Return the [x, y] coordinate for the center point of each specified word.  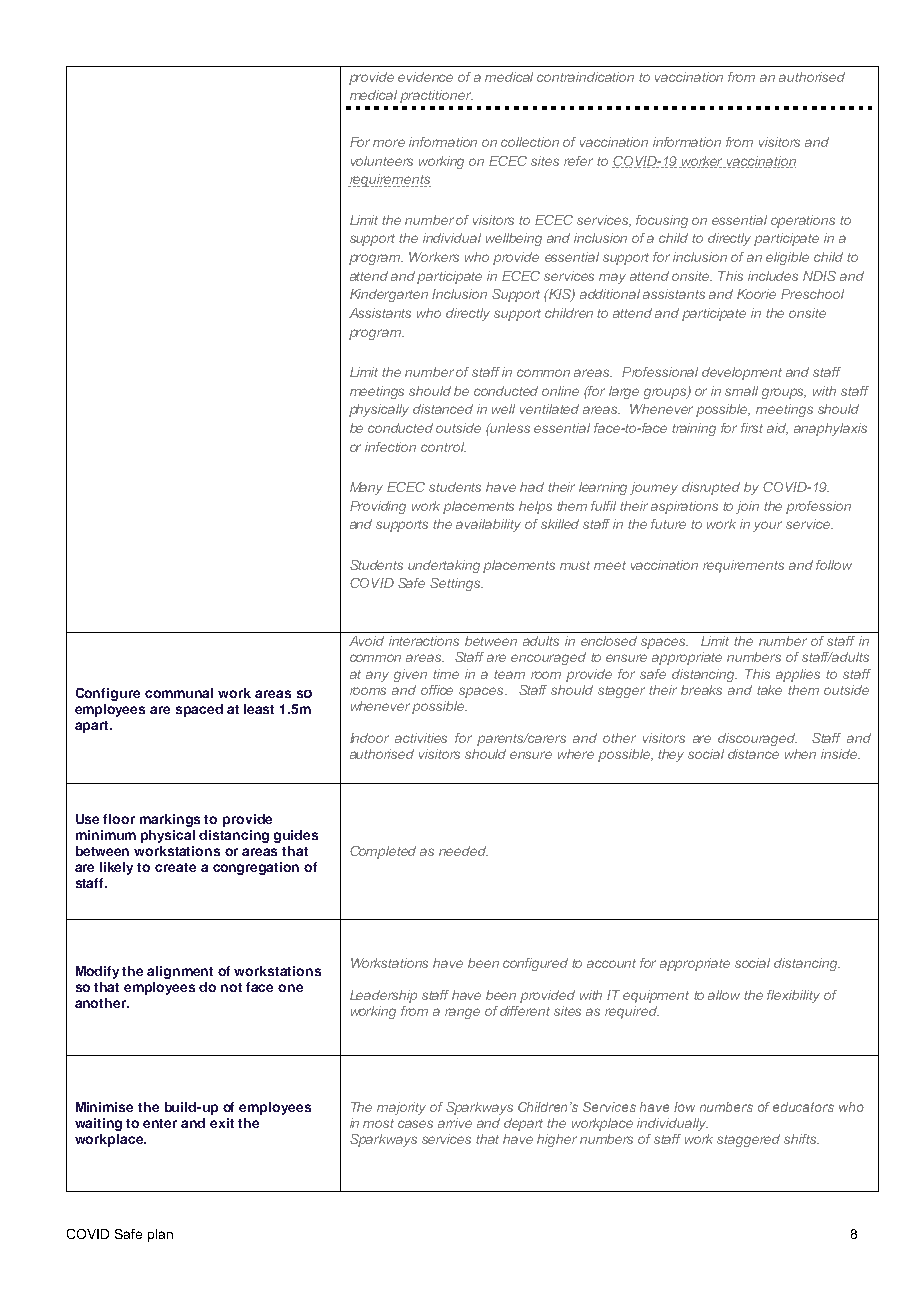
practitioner [436, 96]
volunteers [382, 161]
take [769, 690]
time [446, 674]
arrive [455, 1123]
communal [179, 693]
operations [803, 221]
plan [160, 1235]
